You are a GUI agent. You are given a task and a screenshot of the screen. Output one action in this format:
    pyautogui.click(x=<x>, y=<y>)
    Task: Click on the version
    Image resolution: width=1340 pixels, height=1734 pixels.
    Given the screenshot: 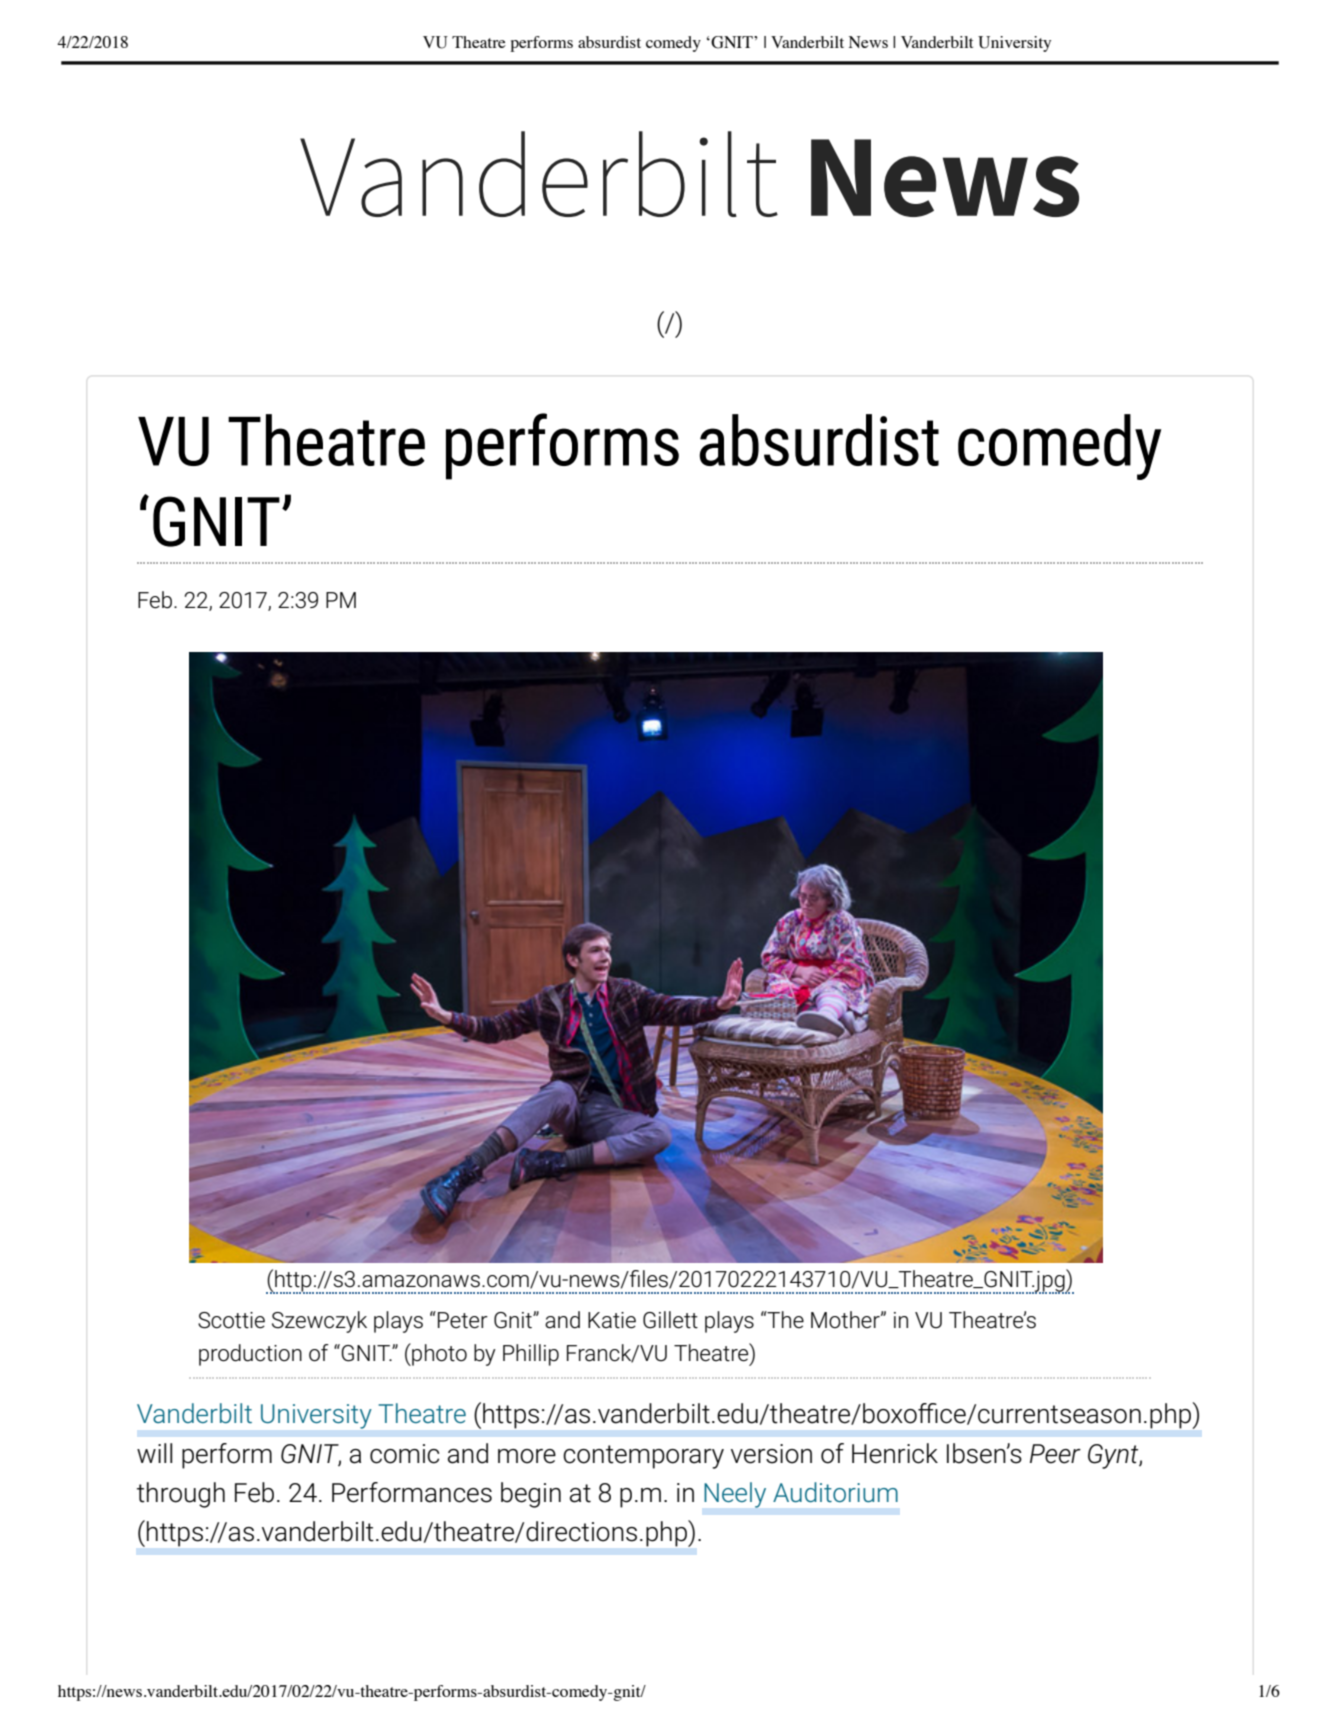 What is the action you would take?
    pyautogui.click(x=771, y=1454)
